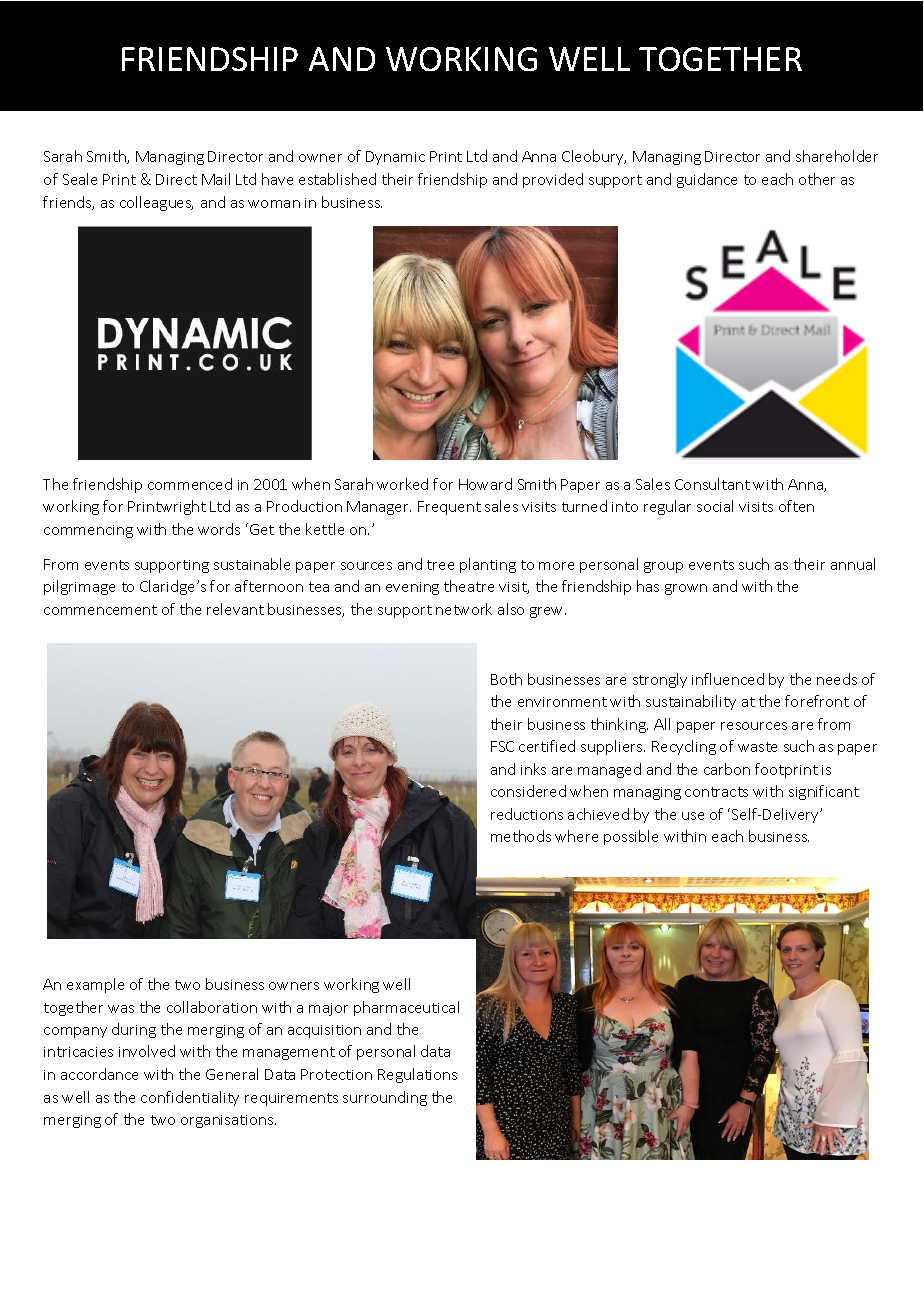 The image size is (924, 1308). I want to click on Dynamic, so click(395, 158).
